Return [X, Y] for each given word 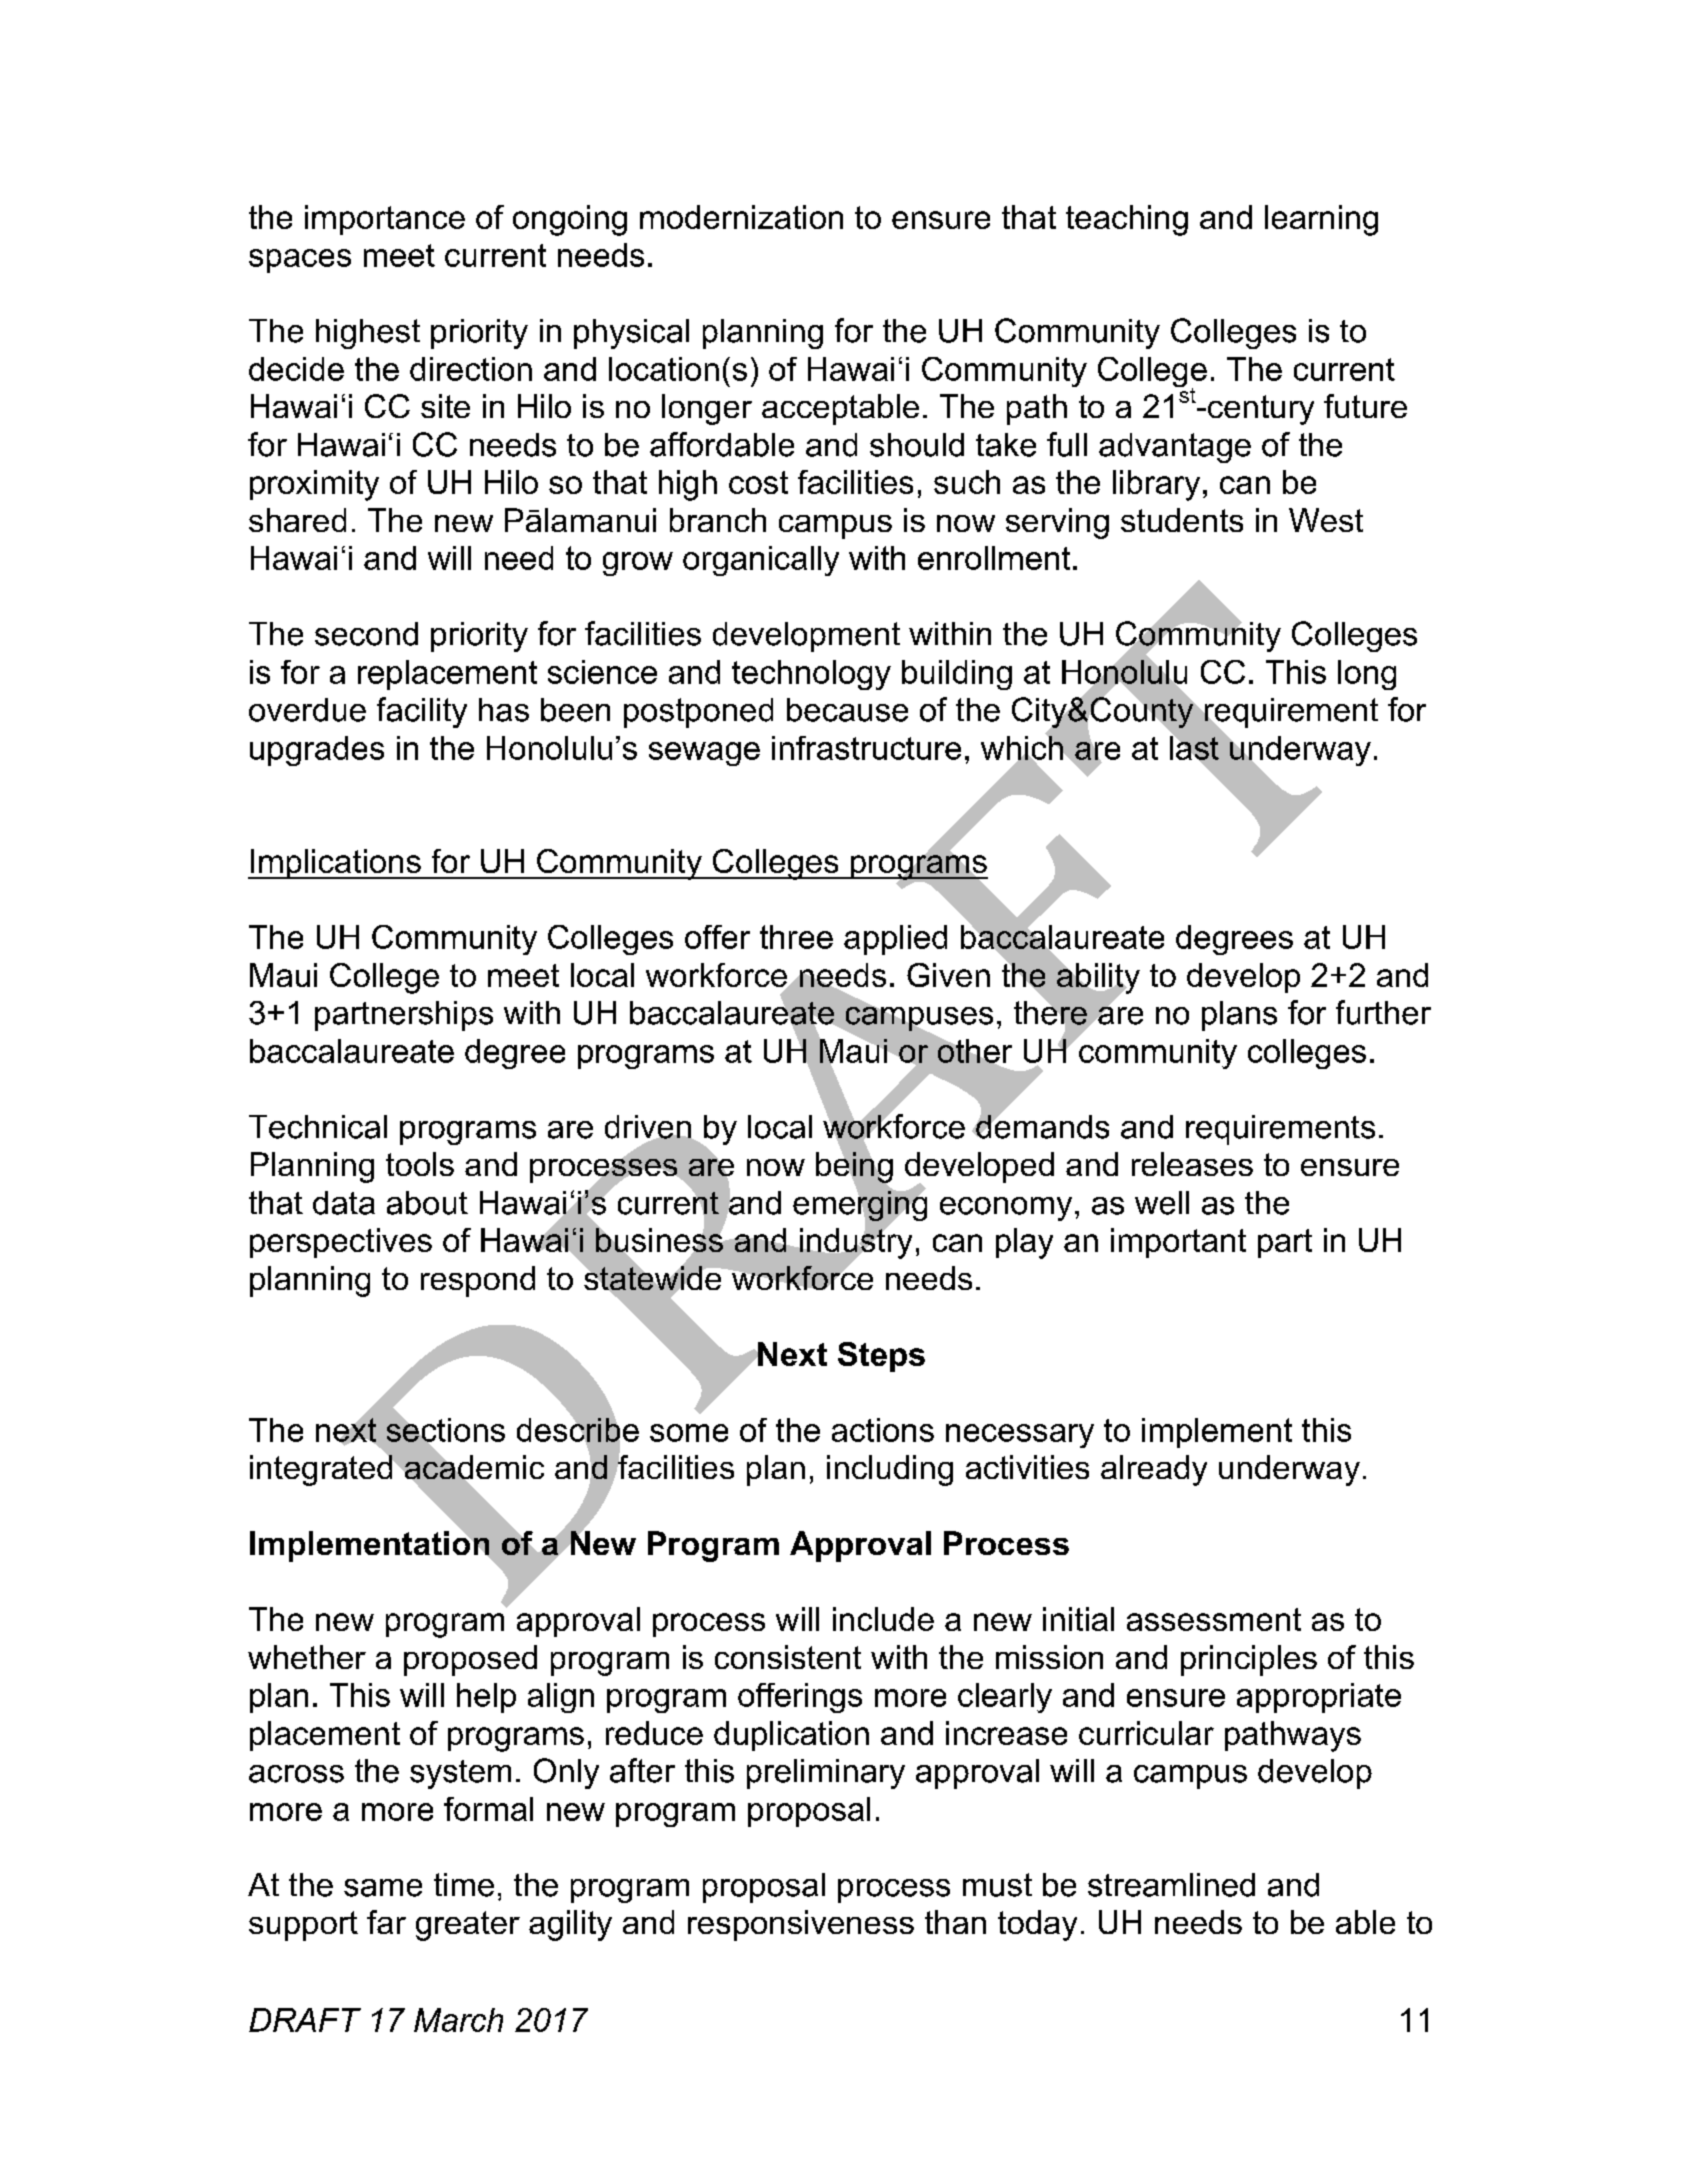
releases [1192, 1164]
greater [468, 1926]
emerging [860, 1206]
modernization [741, 217]
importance [385, 220]
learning [1321, 220]
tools [420, 1164]
